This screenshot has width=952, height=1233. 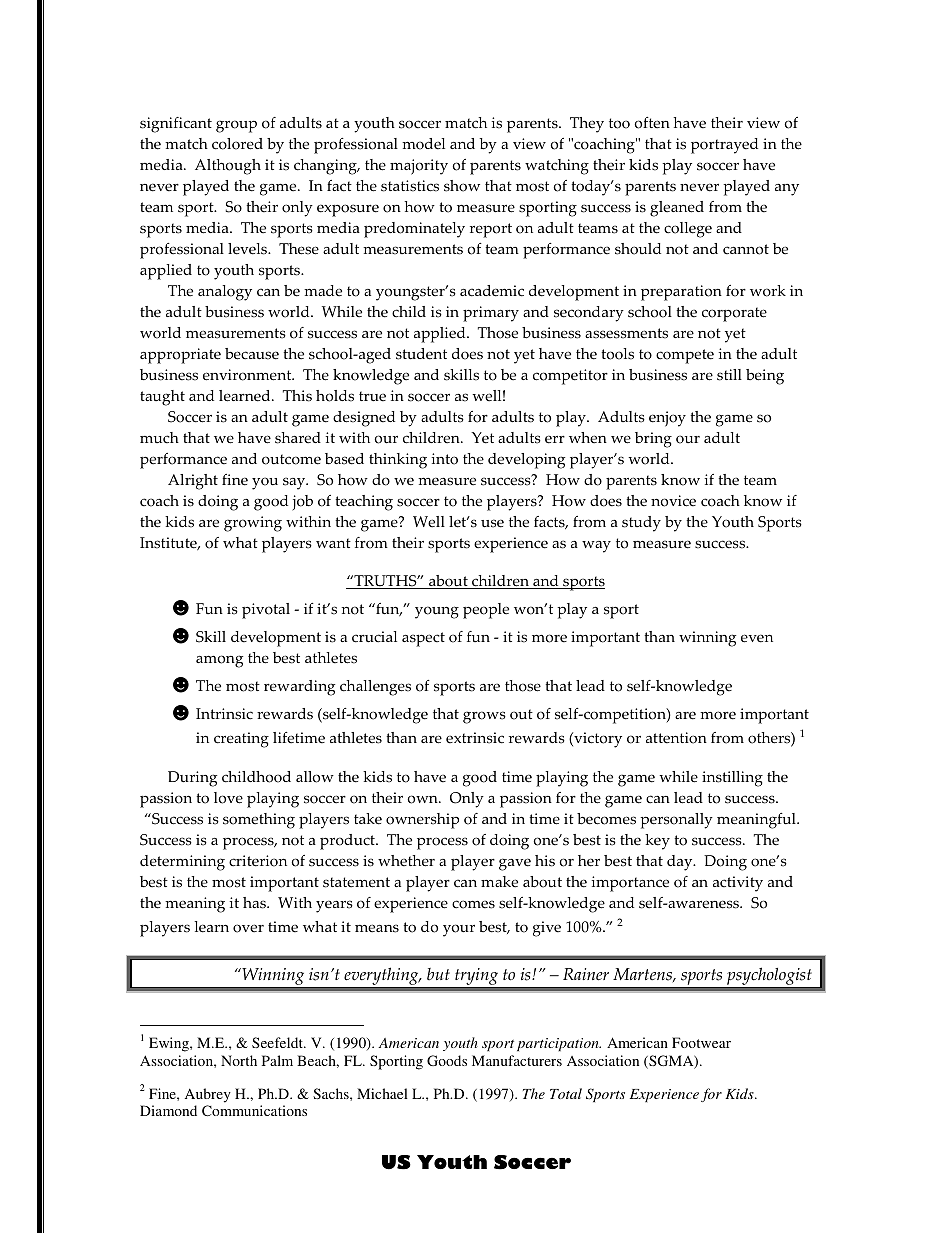 What do you see at coordinates (676, 738) in the screenshot?
I see `attention` at bounding box center [676, 738].
